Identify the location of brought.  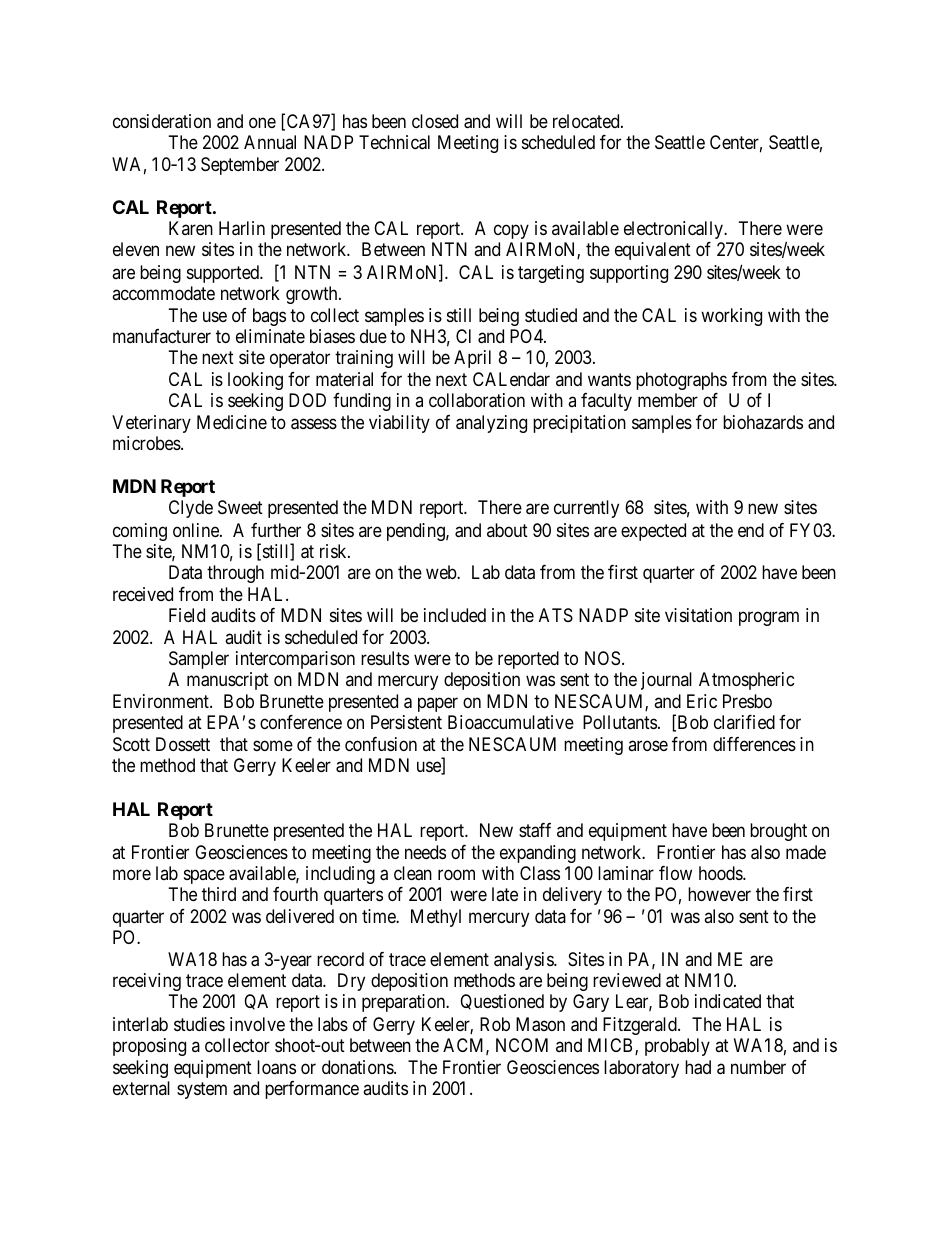
(778, 832).
